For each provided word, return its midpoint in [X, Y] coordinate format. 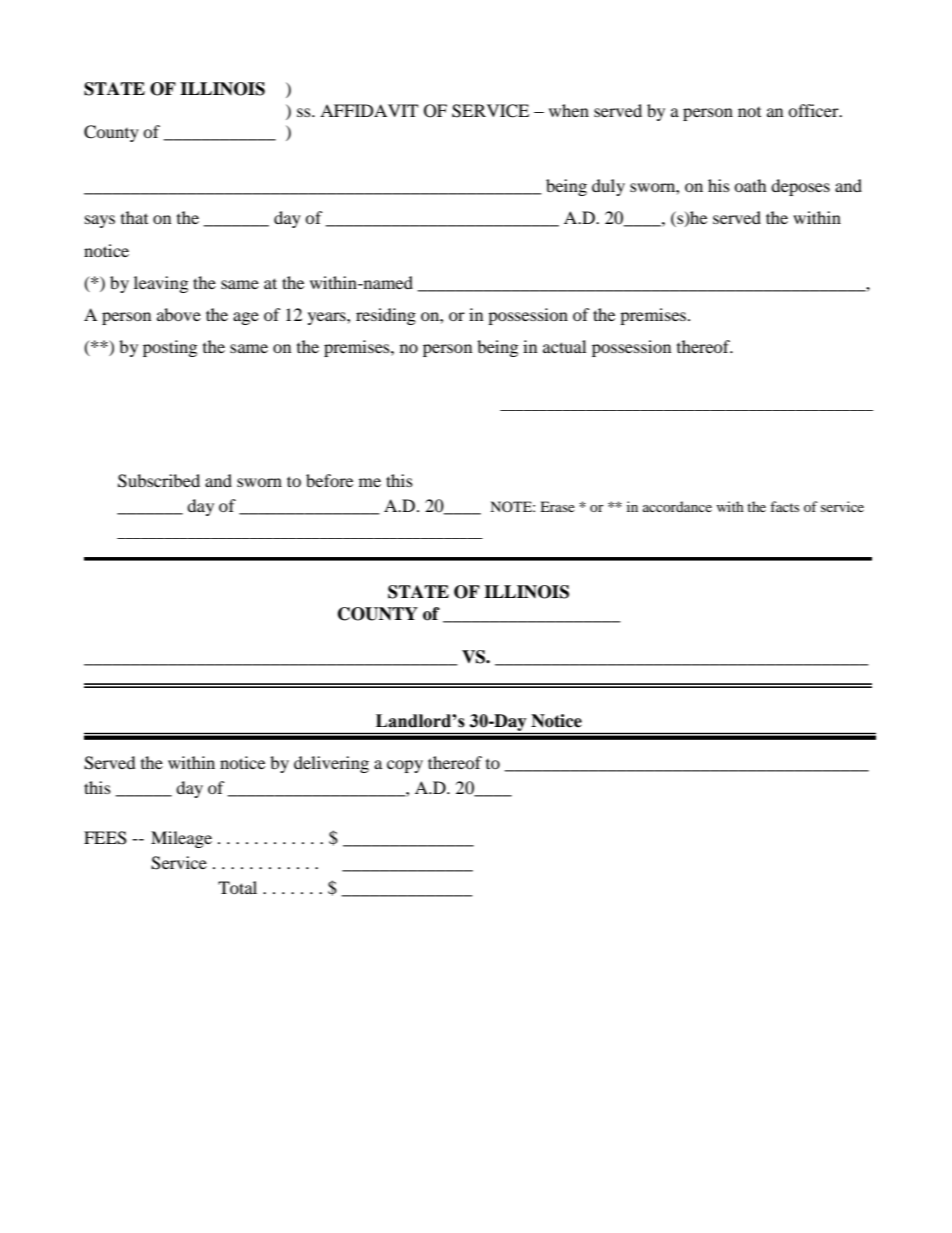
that [134, 217]
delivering [331, 764]
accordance [677, 506]
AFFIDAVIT [369, 110]
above [179, 314]
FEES [105, 838]
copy [405, 766]
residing [386, 316]
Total [237, 887]
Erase [557, 506]
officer [814, 110]
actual [564, 346]
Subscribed [159, 481]
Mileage [181, 839]
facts [784, 506]
